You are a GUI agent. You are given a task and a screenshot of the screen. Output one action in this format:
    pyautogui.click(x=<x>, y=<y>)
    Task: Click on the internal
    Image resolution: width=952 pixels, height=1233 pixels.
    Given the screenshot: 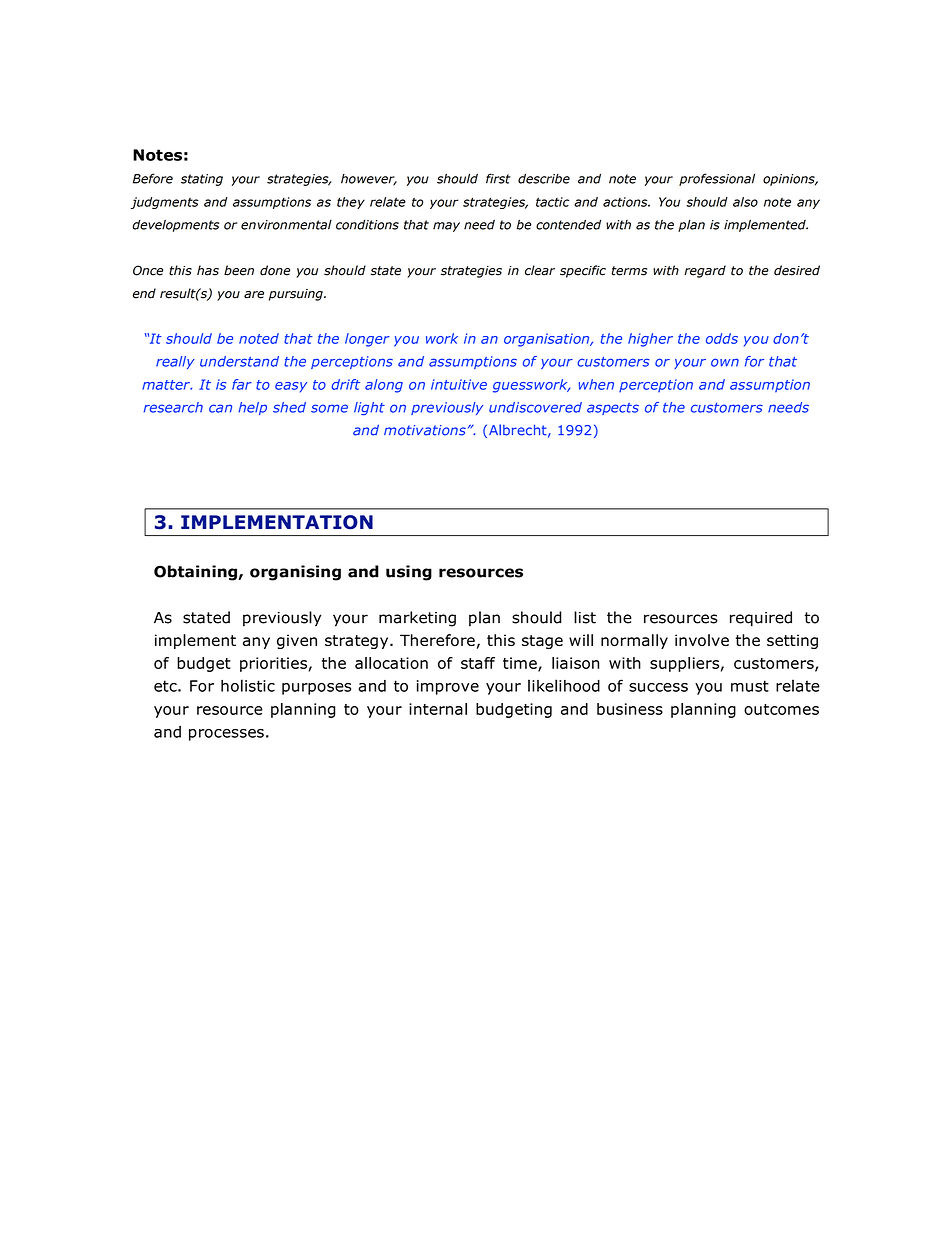 What is the action you would take?
    pyautogui.click(x=438, y=709)
